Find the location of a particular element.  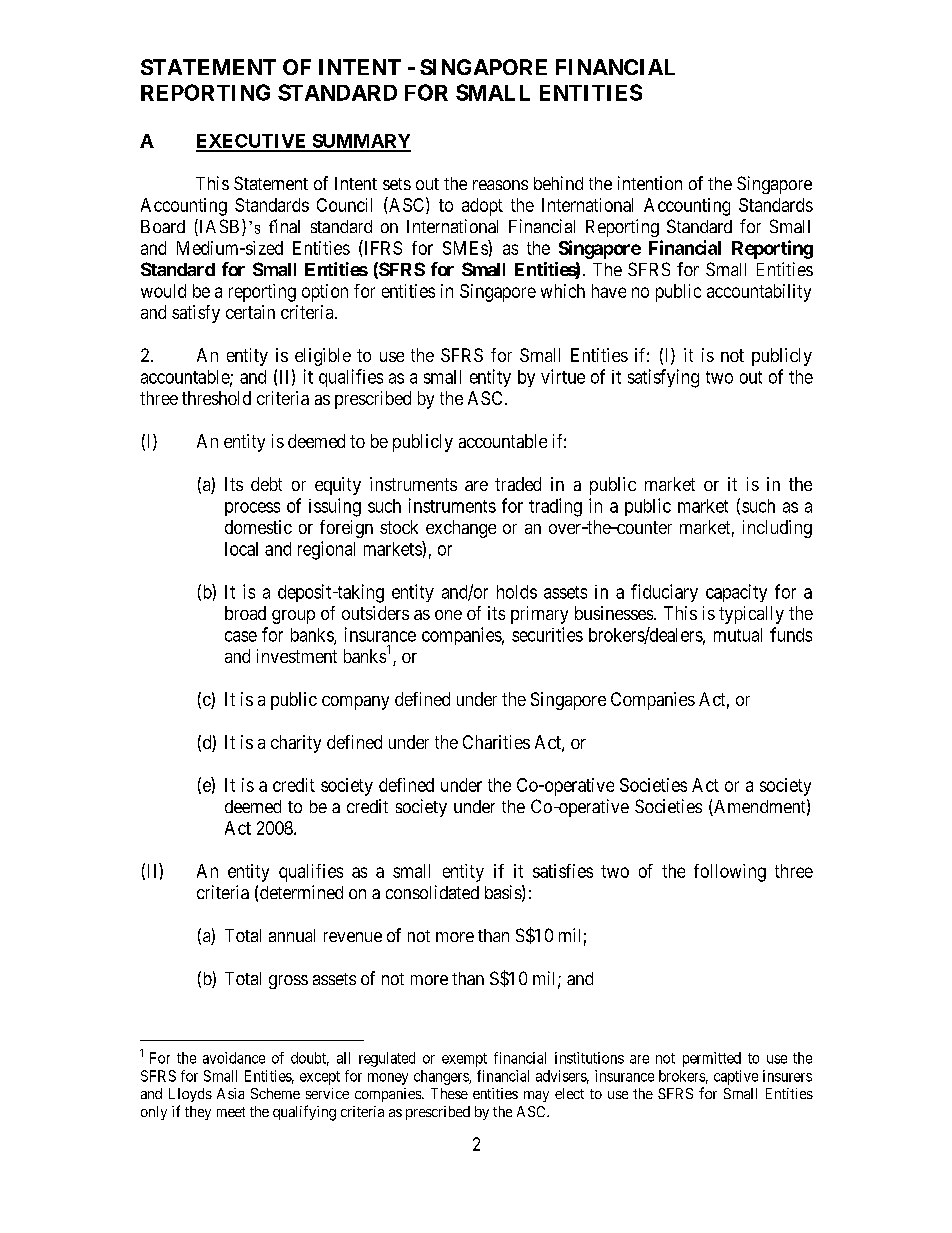

case is located at coordinates (241, 636).
